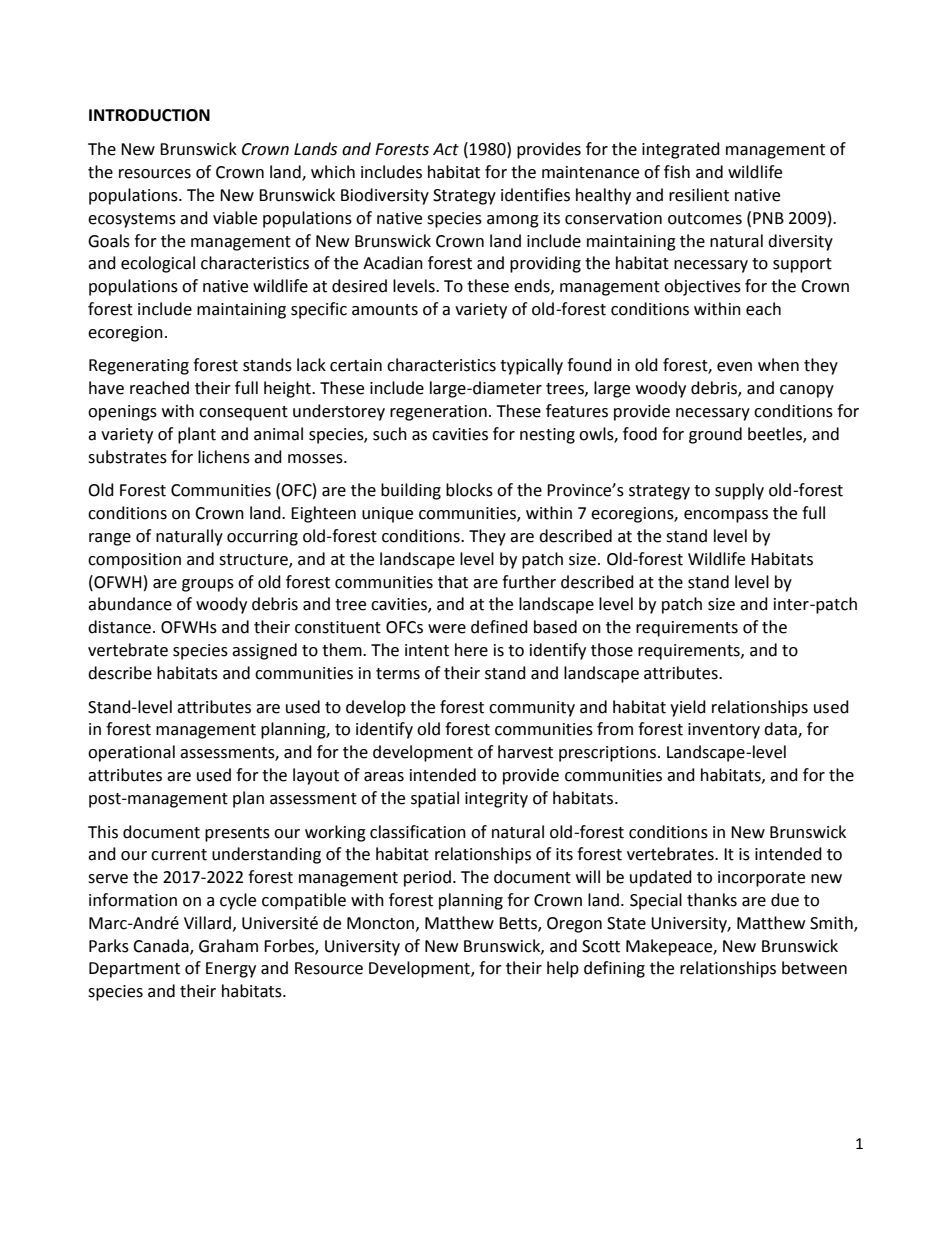 The image size is (952, 1233). What do you see at coordinates (469, 490) in the document?
I see `blocks` at bounding box center [469, 490].
